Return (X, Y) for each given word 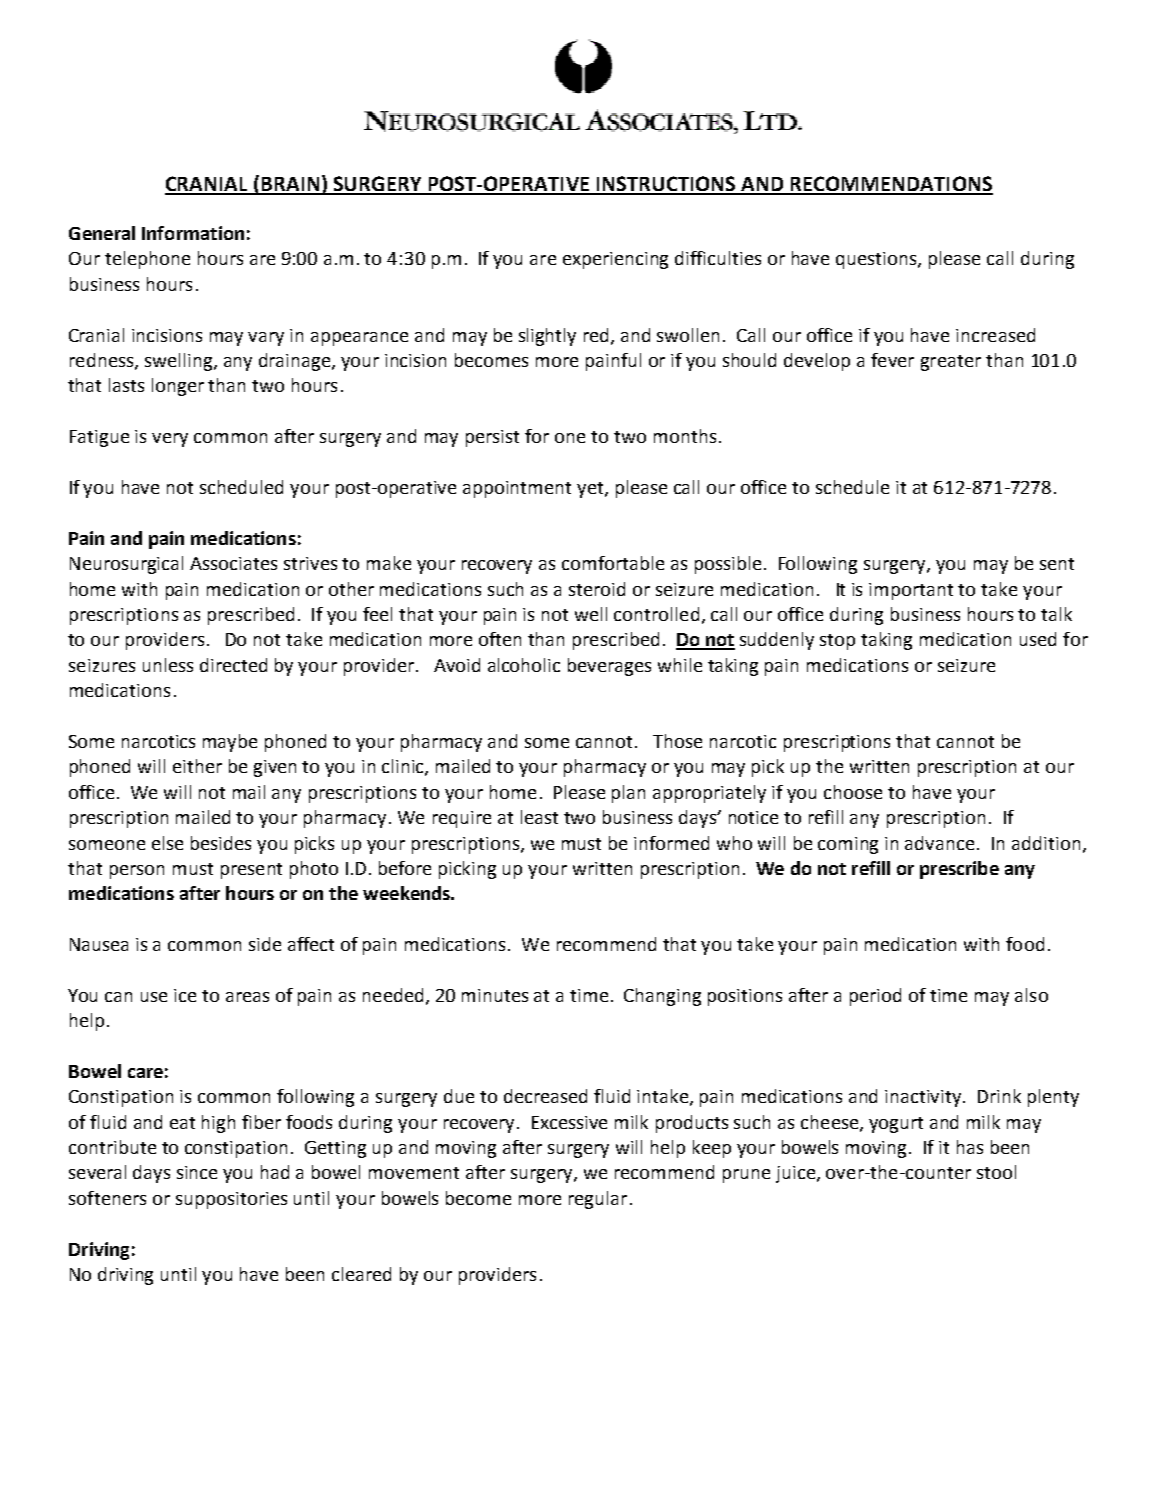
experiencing (615, 260)
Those (677, 741)
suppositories (231, 1200)
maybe (230, 743)
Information (193, 233)
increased (995, 335)
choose (853, 792)
